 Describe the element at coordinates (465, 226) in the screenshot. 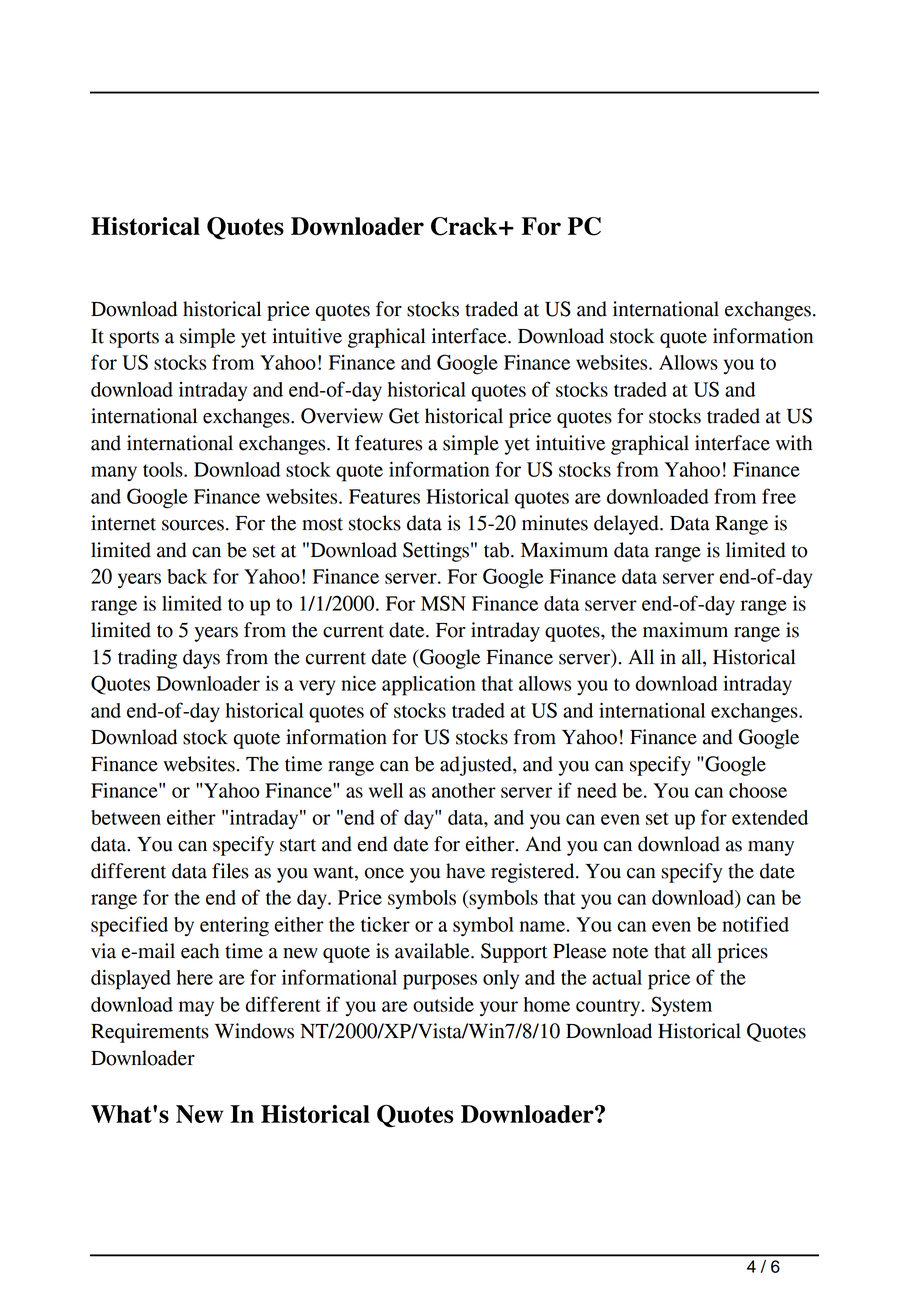

I see `Crack` at that location.
